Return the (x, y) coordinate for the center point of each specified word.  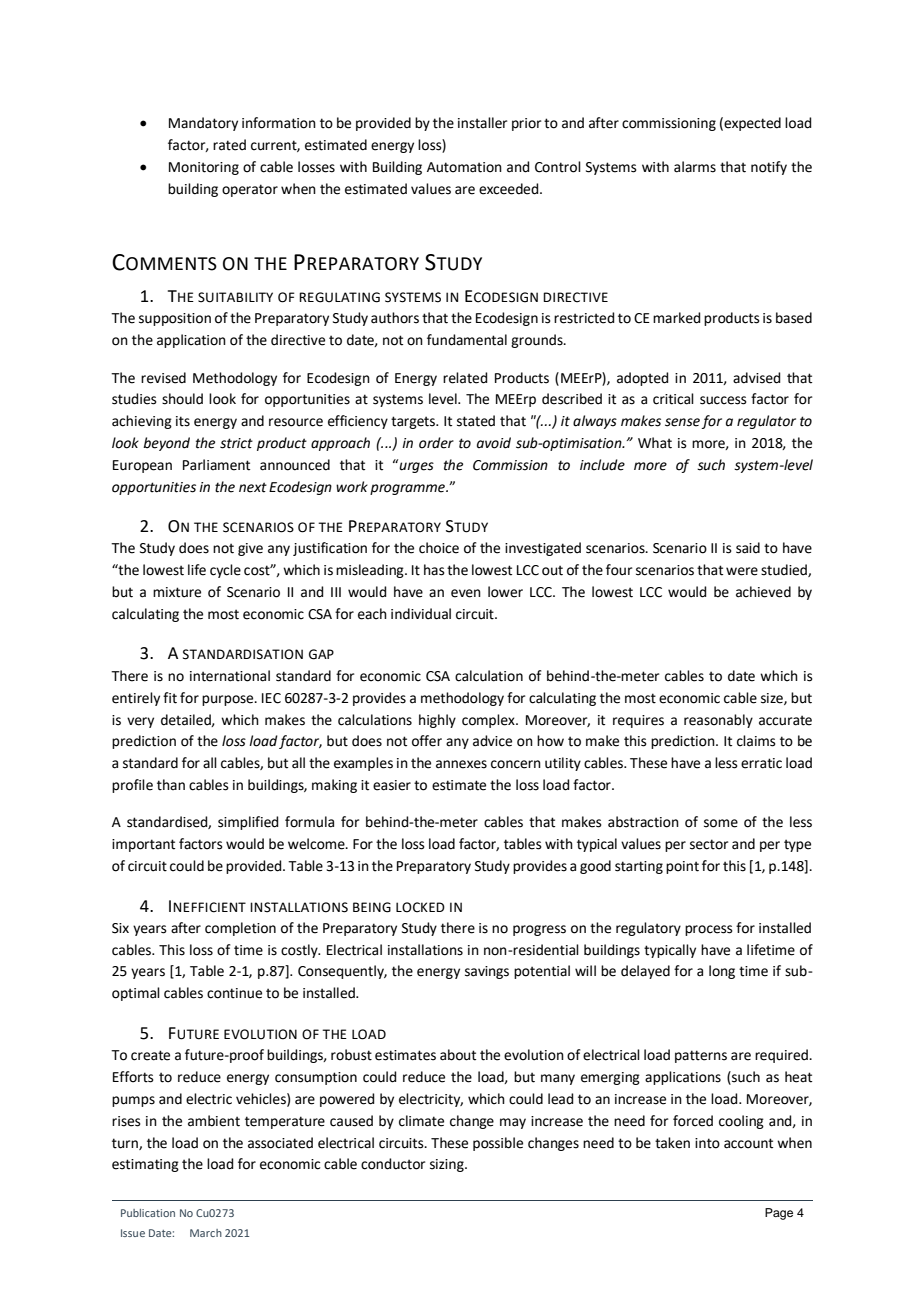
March (206, 1233)
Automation (464, 167)
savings (487, 972)
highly (437, 721)
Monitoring (204, 168)
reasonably (718, 721)
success (723, 400)
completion (240, 929)
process (709, 930)
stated (476, 421)
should (182, 399)
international (230, 676)
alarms (695, 167)
